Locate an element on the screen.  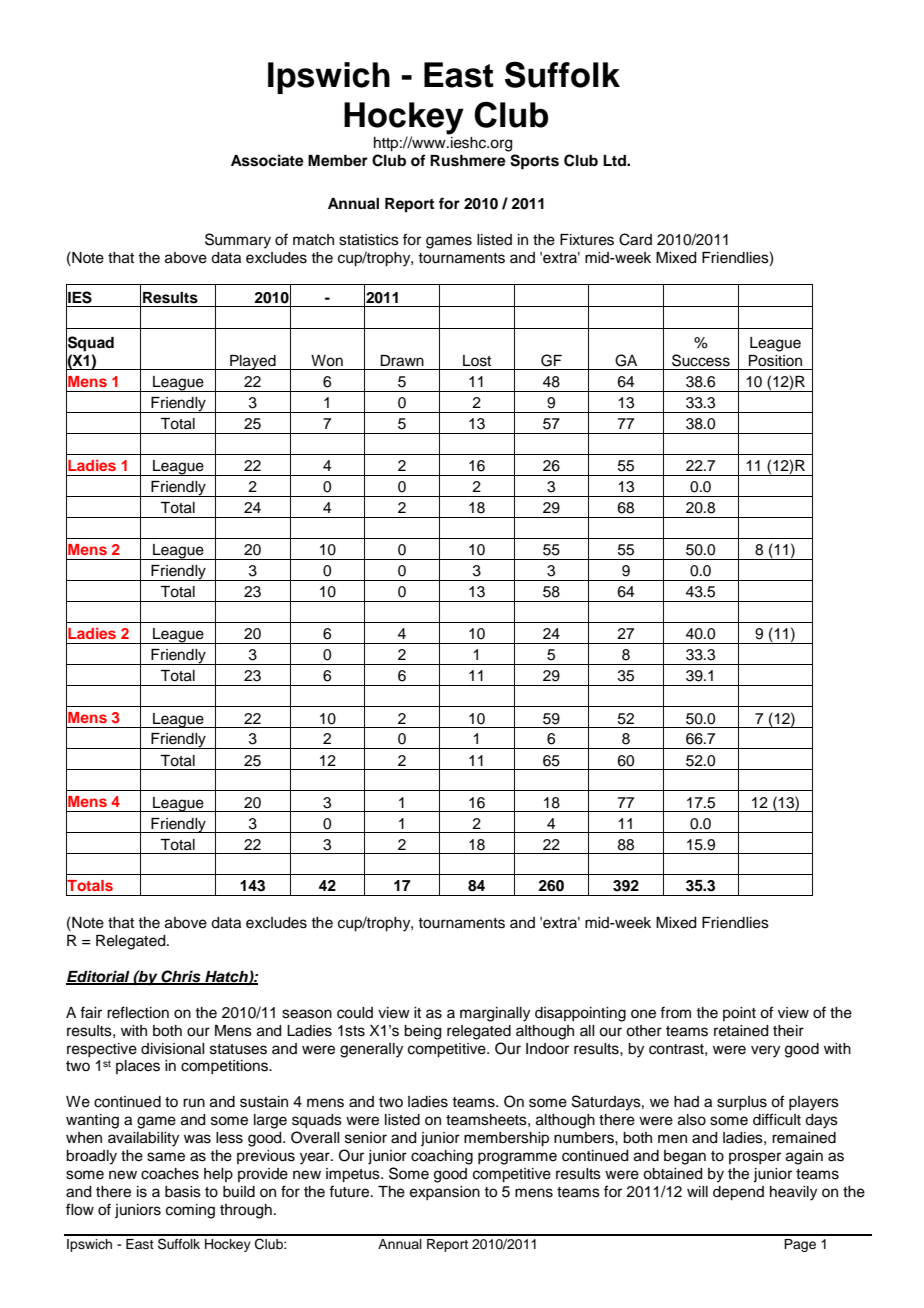
Card is located at coordinates (635, 239).
